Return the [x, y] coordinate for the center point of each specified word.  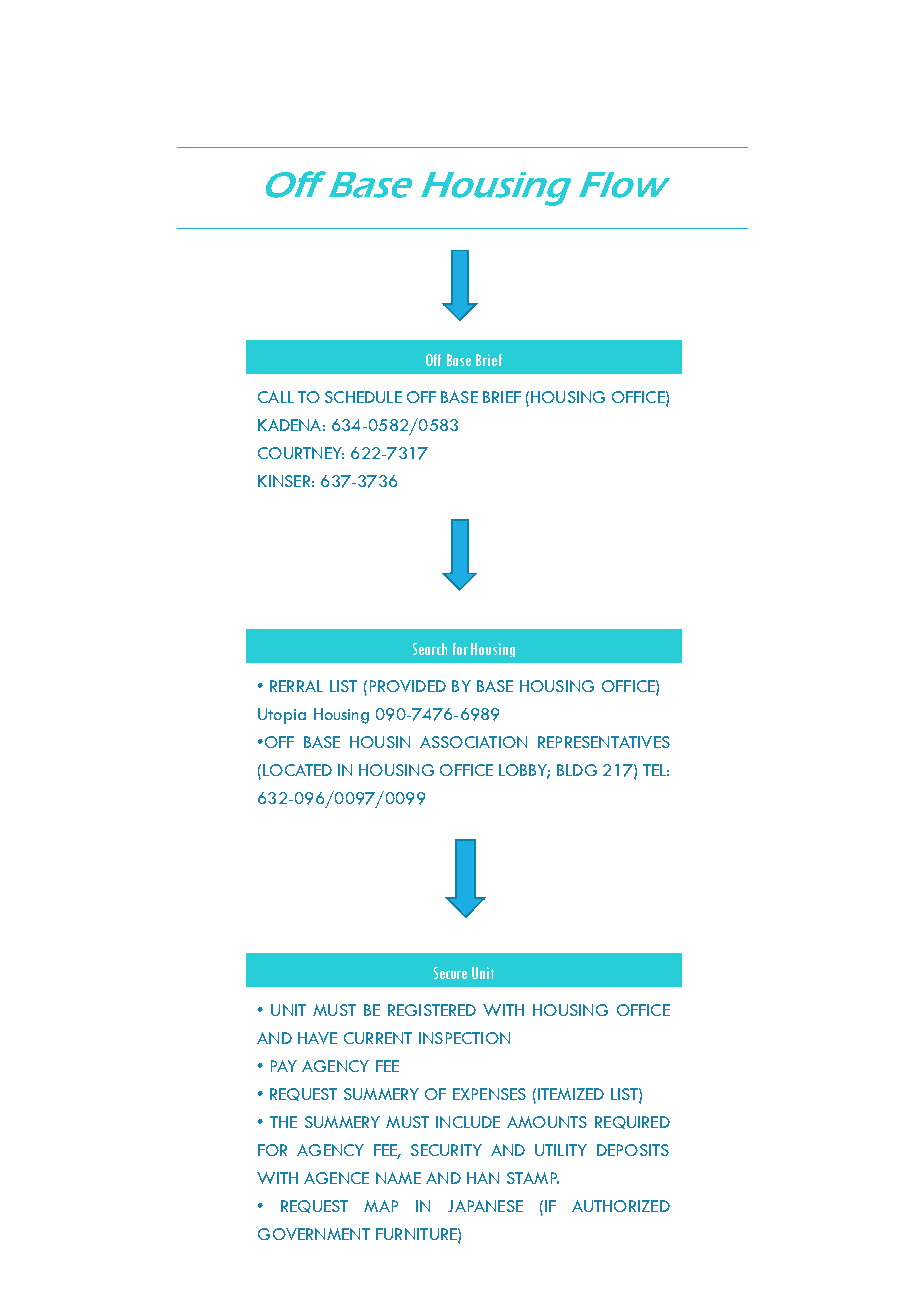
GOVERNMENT [314, 1234]
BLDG [577, 770]
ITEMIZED [571, 1094]
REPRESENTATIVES [604, 742]
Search [430, 649]
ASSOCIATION [473, 742]
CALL [276, 397]
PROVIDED [408, 686]
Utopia [282, 716]
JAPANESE [485, 1206]
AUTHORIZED [621, 1206]
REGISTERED [432, 1010]
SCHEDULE [363, 397]
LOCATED [297, 770]
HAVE [317, 1038]
